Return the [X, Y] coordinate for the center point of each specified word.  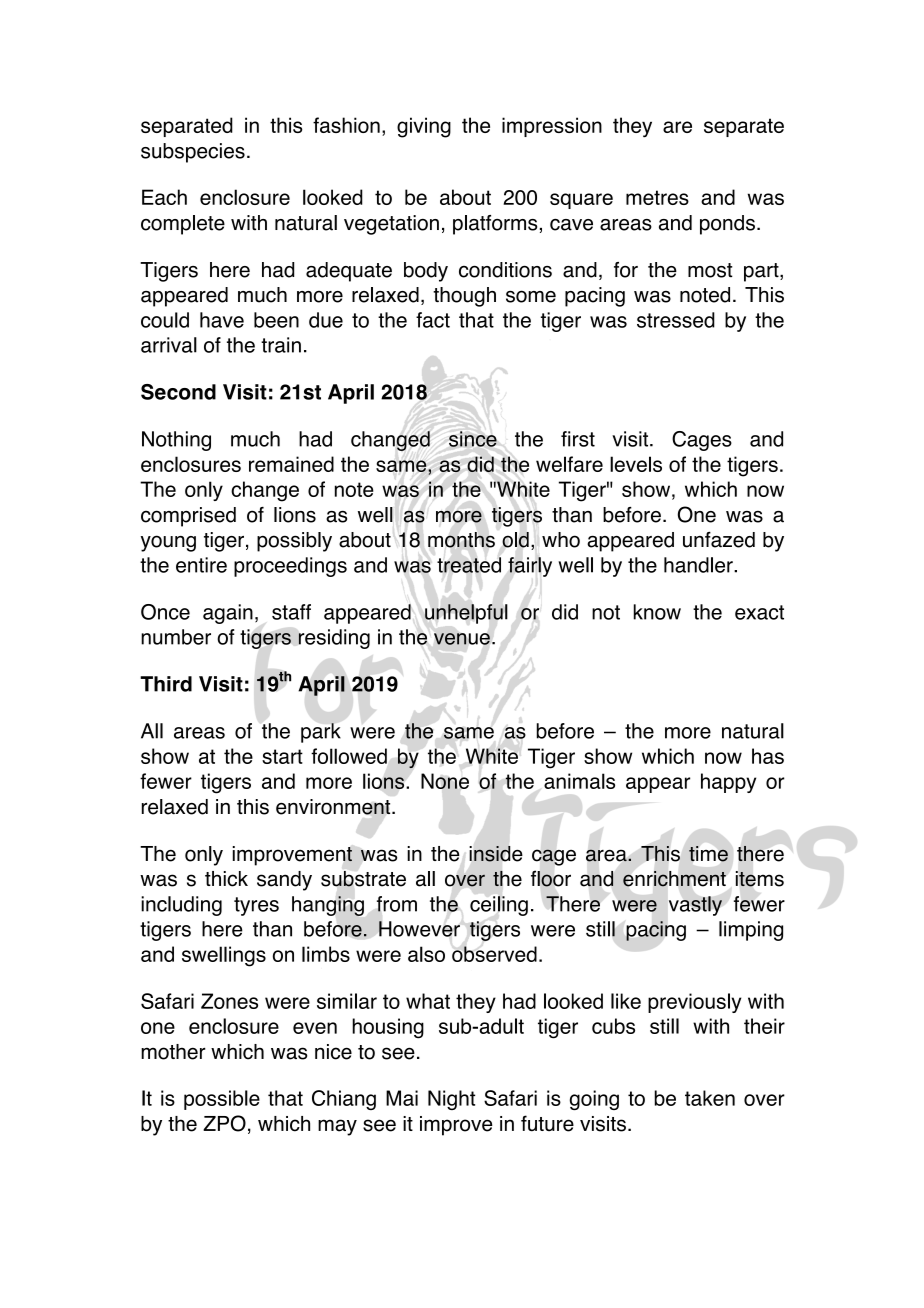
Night [451, 1100]
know [657, 612]
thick [226, 879]
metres [657, 197]
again [228, 614]
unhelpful [466, 614]
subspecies [193, 153]
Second [178, 392]
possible [222, 1100]
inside [496, 854]
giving [424, 127]
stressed [676, 320]
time [708, 854]
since [473, 439]
